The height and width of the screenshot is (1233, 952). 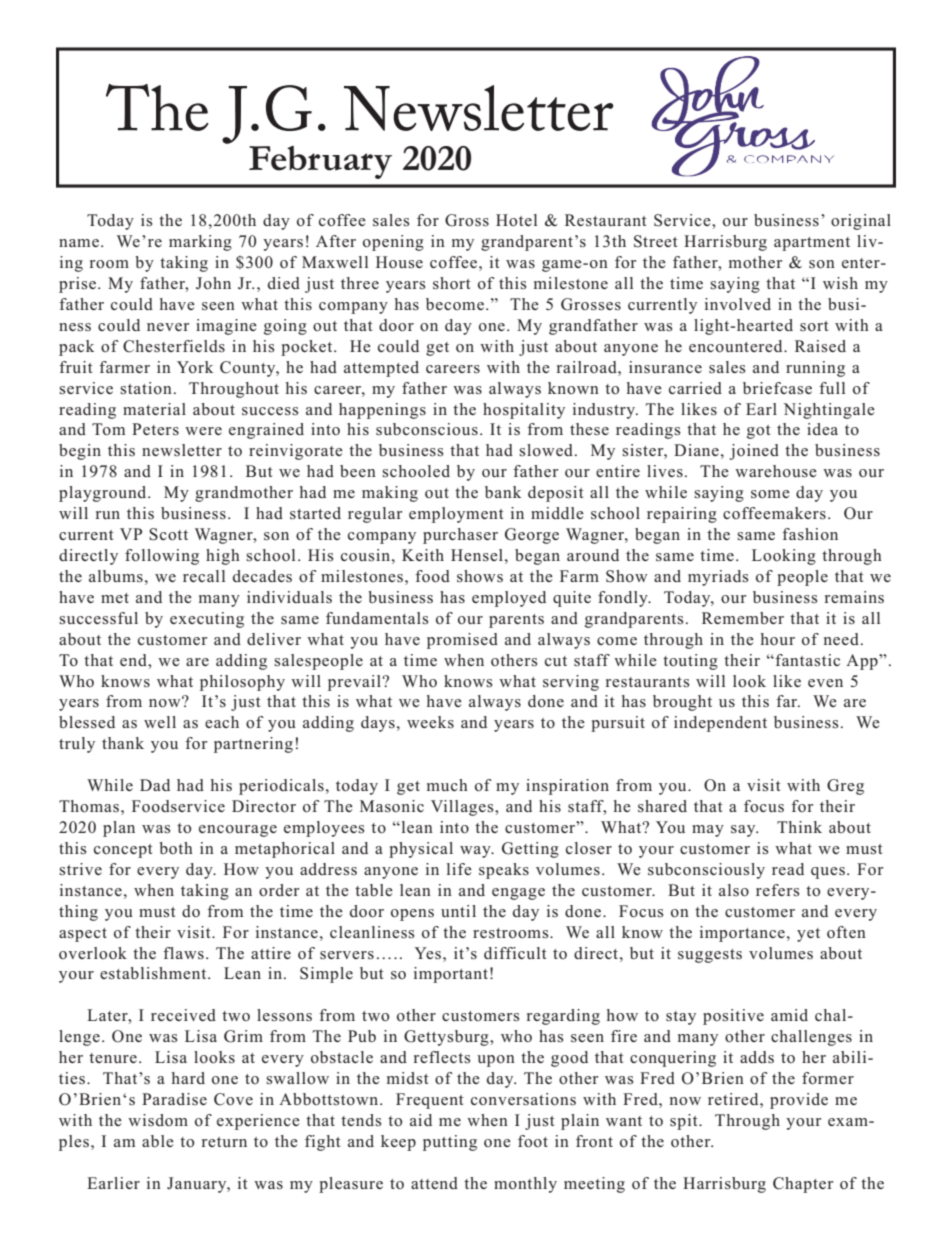 I want to click on flaws, so click(x=183, y=953).
